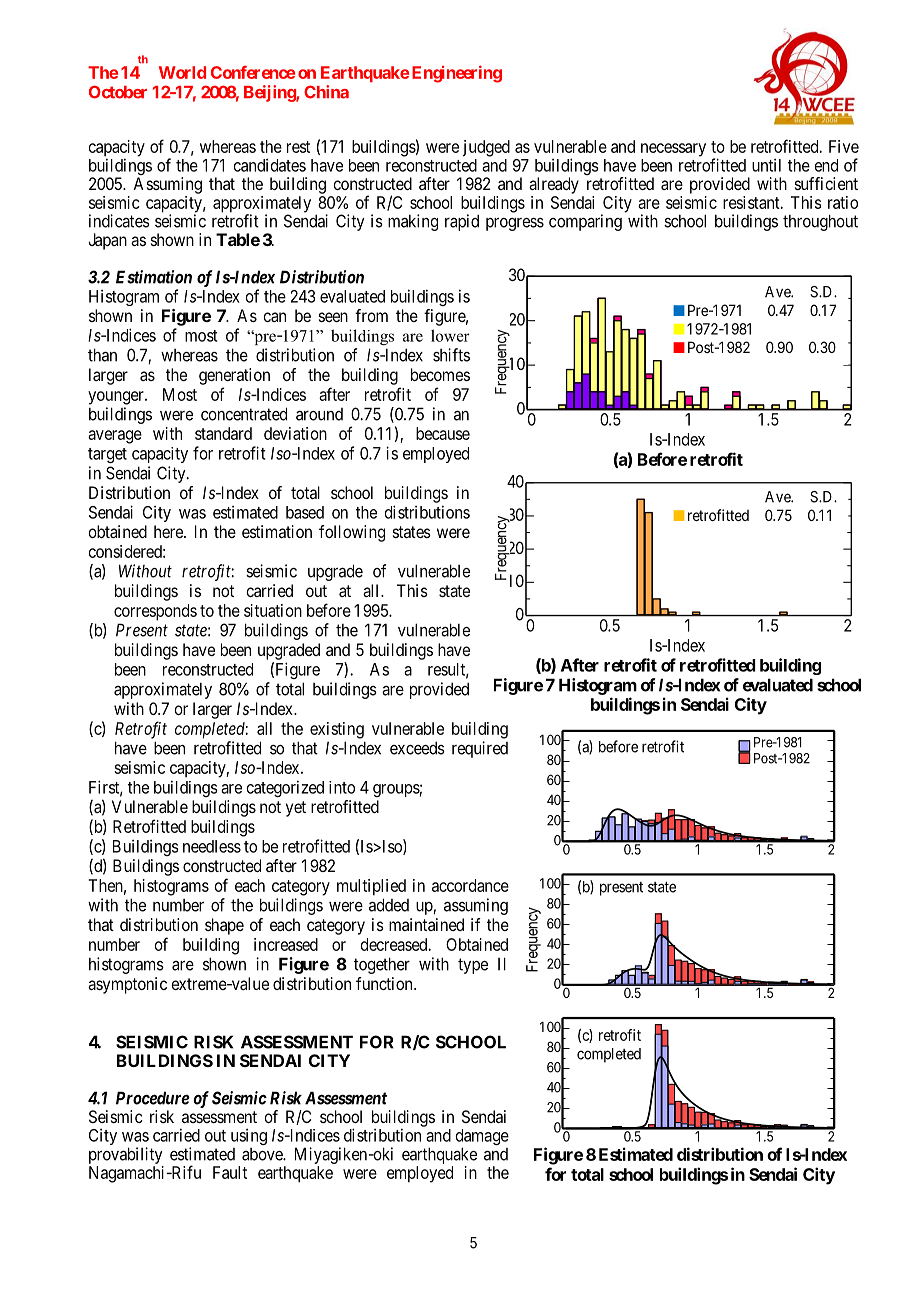 The image size is (924, 1307). What do you see at coordinates (352, 533) in the screenshot?
I see `following` at bounding box center [352, 533].
